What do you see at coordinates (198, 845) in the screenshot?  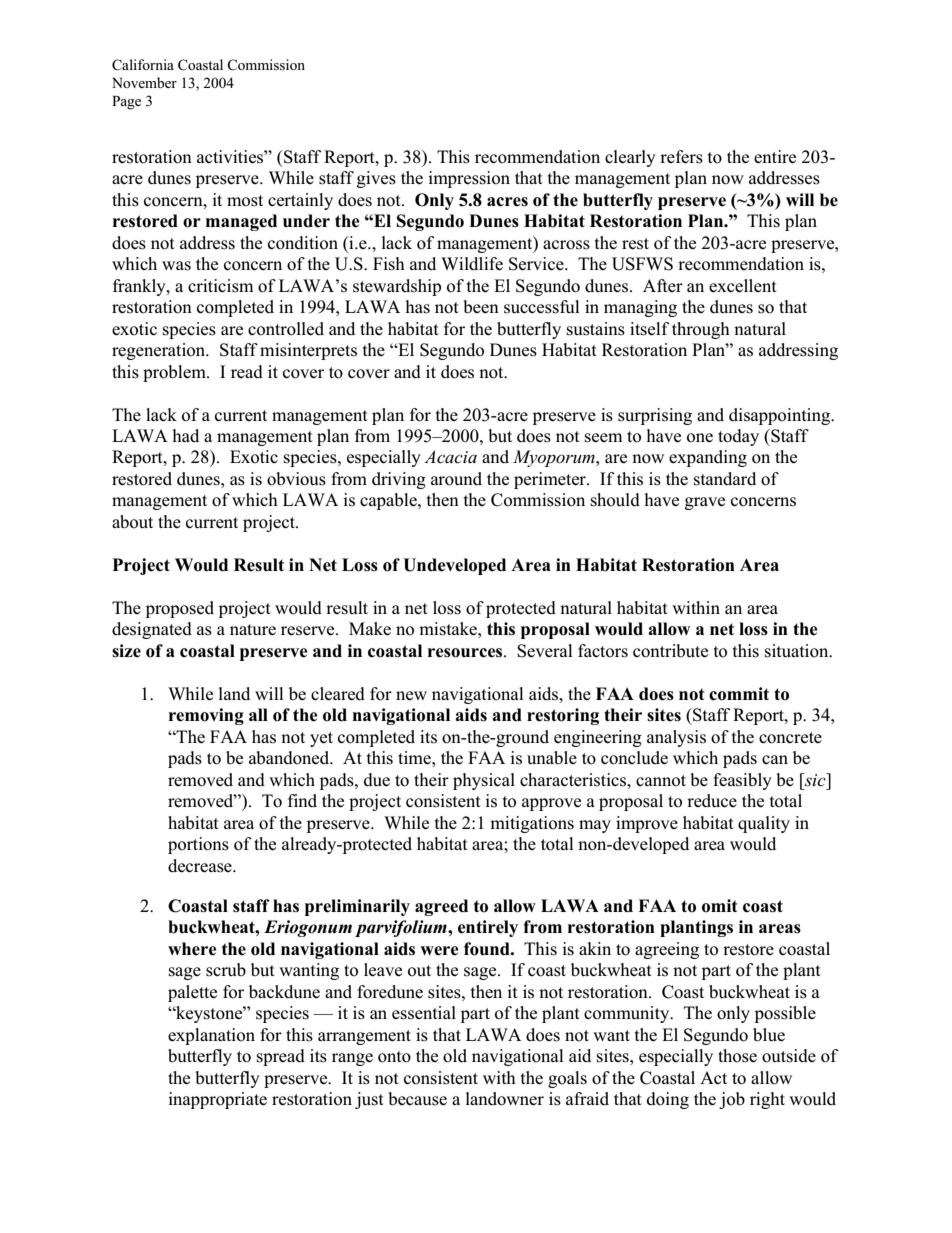 I see `portions` at bounding box center [198, 845].
